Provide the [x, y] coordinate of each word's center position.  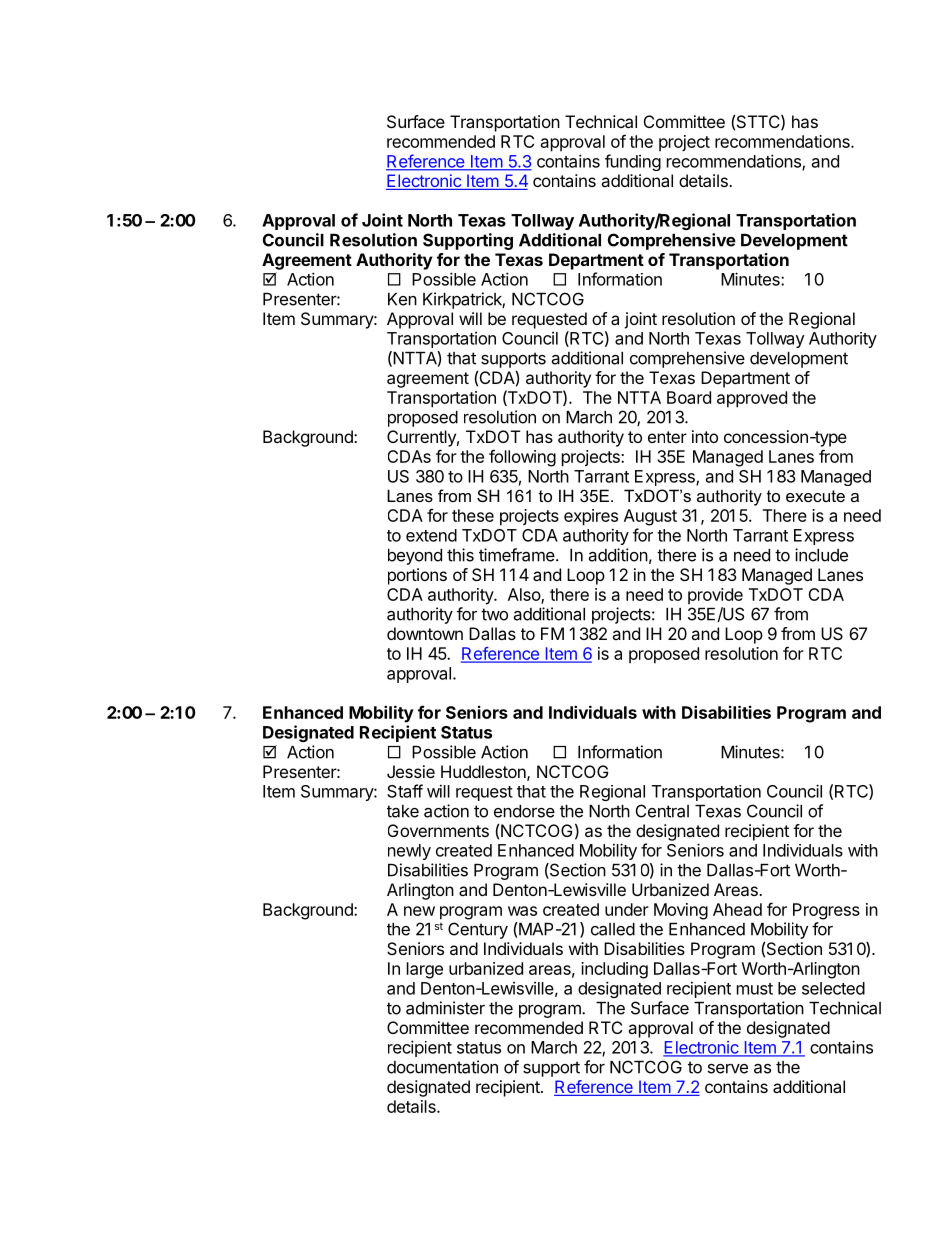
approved [752, 399]
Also [525, 595]
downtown [425, 633]
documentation [442, 1067]
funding [633, 162]
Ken [402, 299]
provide [715, 596]
